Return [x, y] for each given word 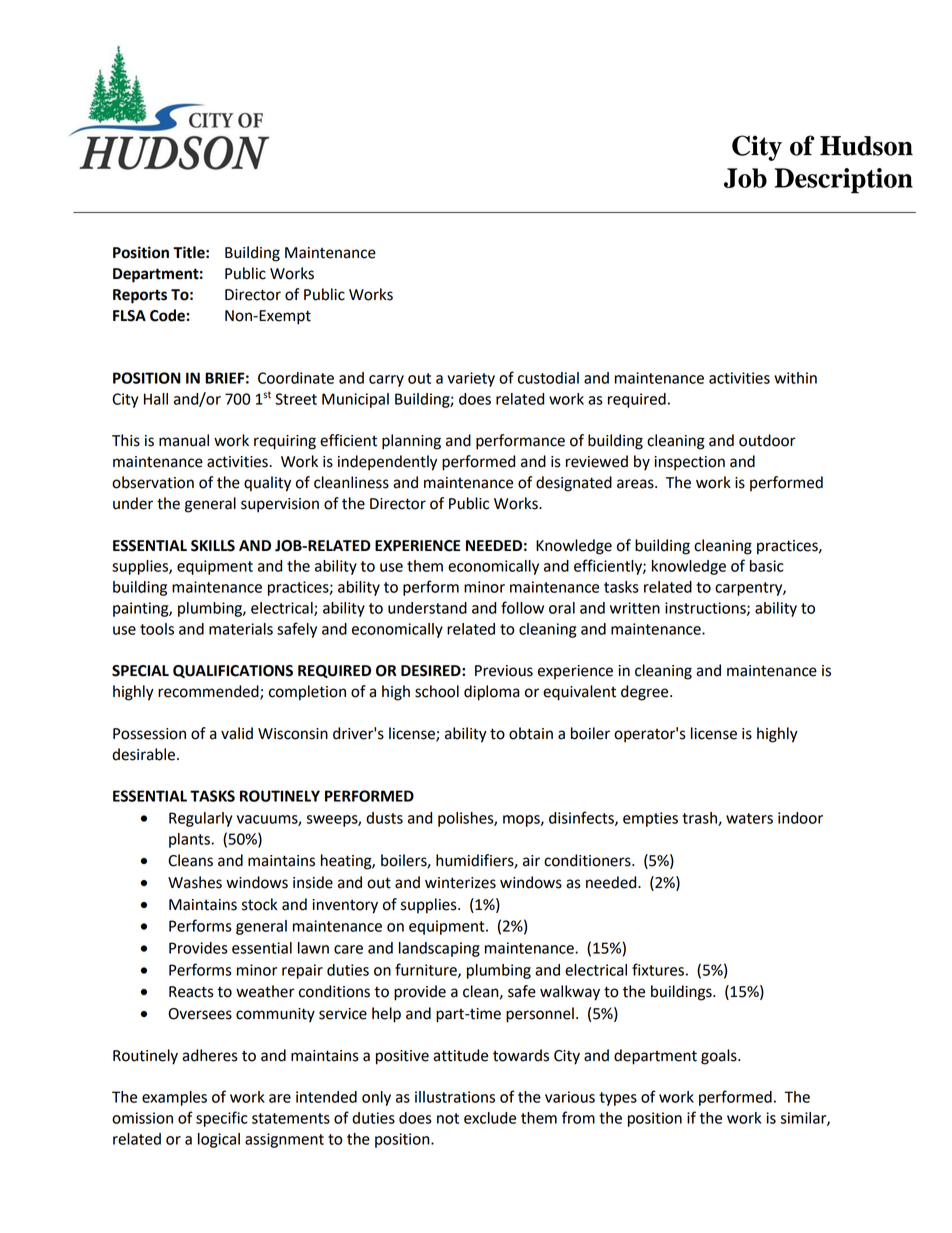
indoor [800, 818]
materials [241, 629]
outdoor [767, 440]
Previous [504, 671]
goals [720, 1057]
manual [184, 440]
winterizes [460, 883]
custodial [548, 378]
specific [222, 1119]
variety [471, 379]
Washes [195, 882]
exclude [490, 1118]
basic [767, 566]
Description [844, 181]
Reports [140, 296]
